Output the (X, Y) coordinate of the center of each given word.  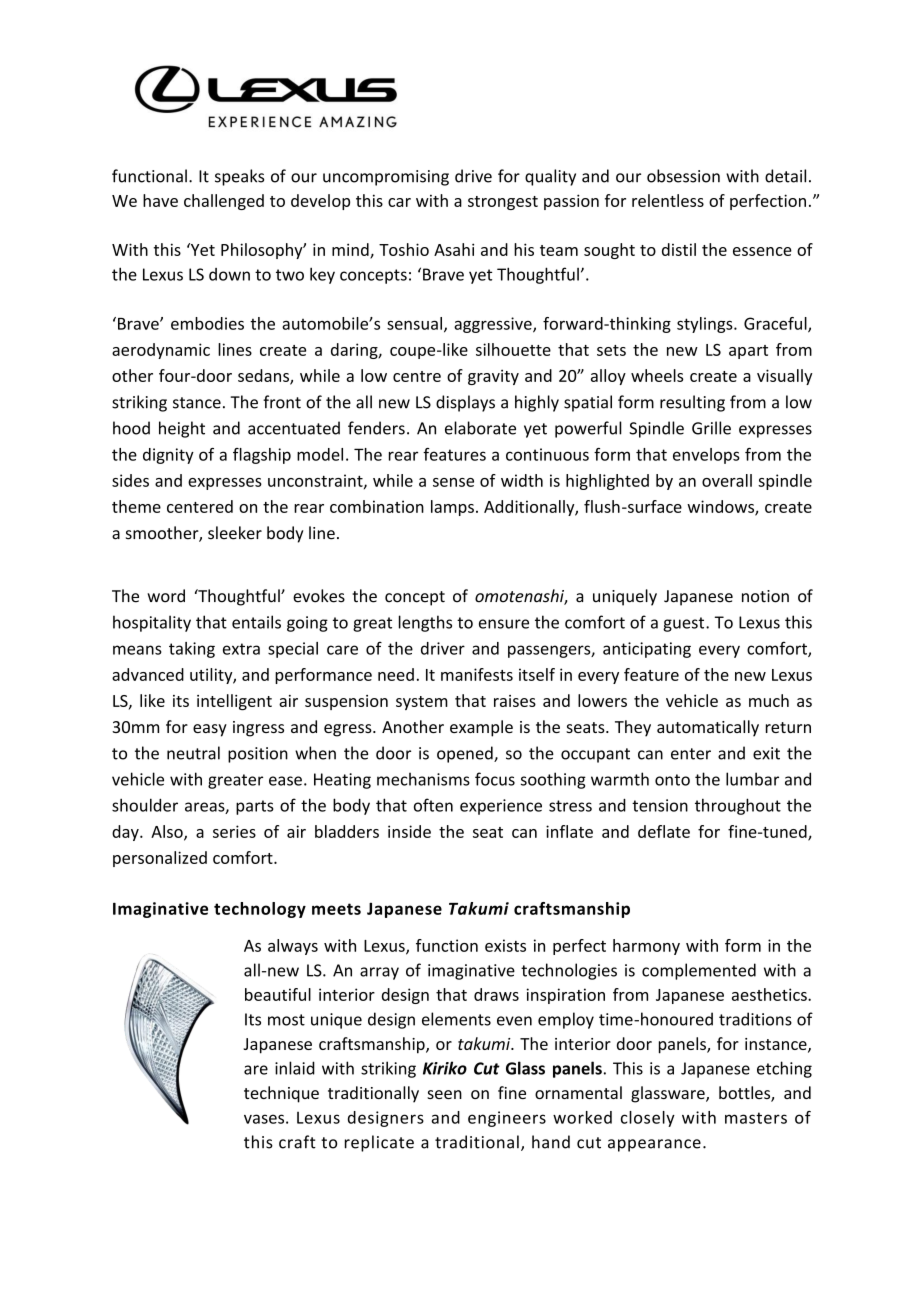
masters (756, 1118)
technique (281, 1094)
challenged (224, 202)
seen (444, 1094)
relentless (668, 200)
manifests (477, 674)
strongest (503, 203)
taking (192, 650)
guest (685, 624)
